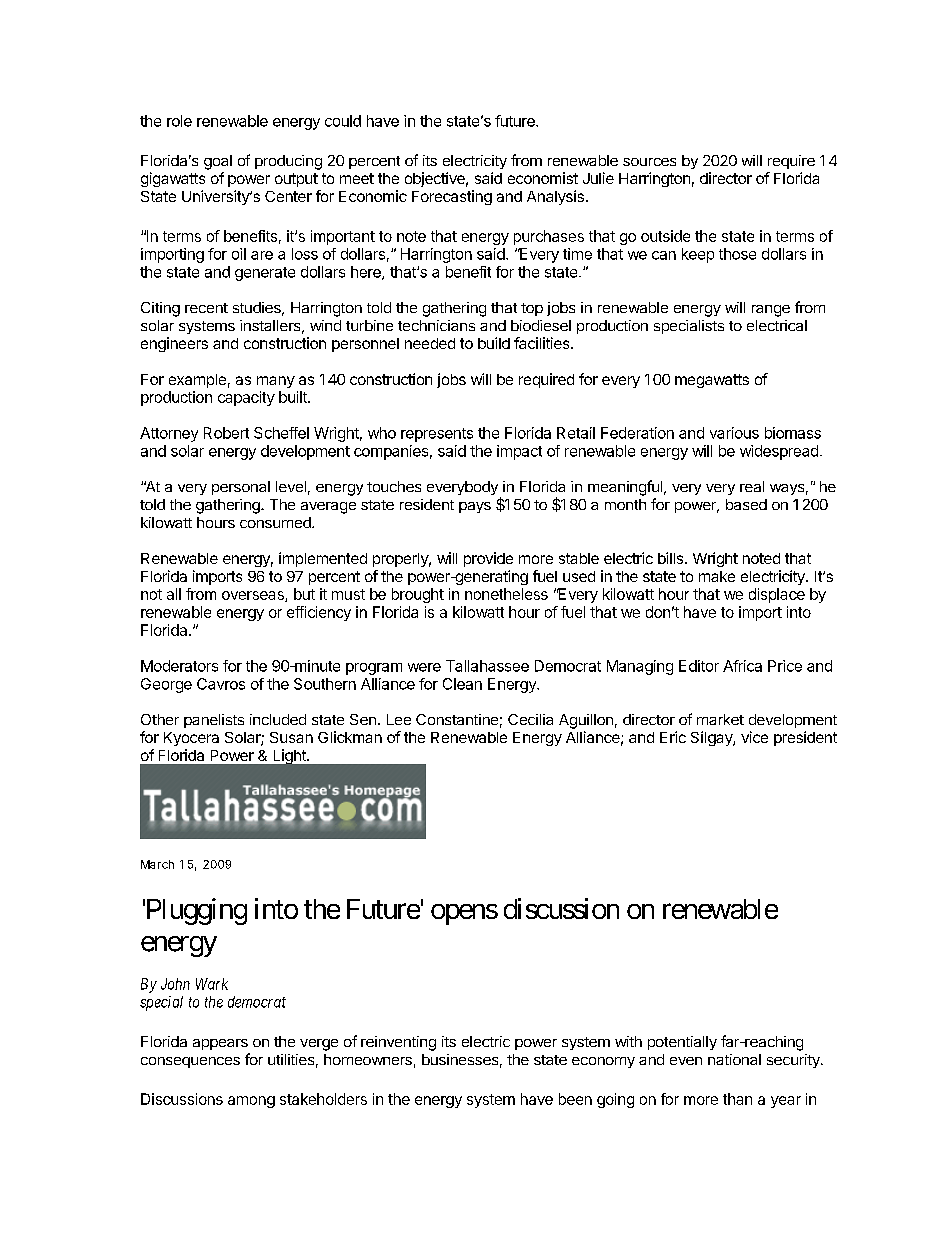  I want to click on appears, so click(220, 1044).
